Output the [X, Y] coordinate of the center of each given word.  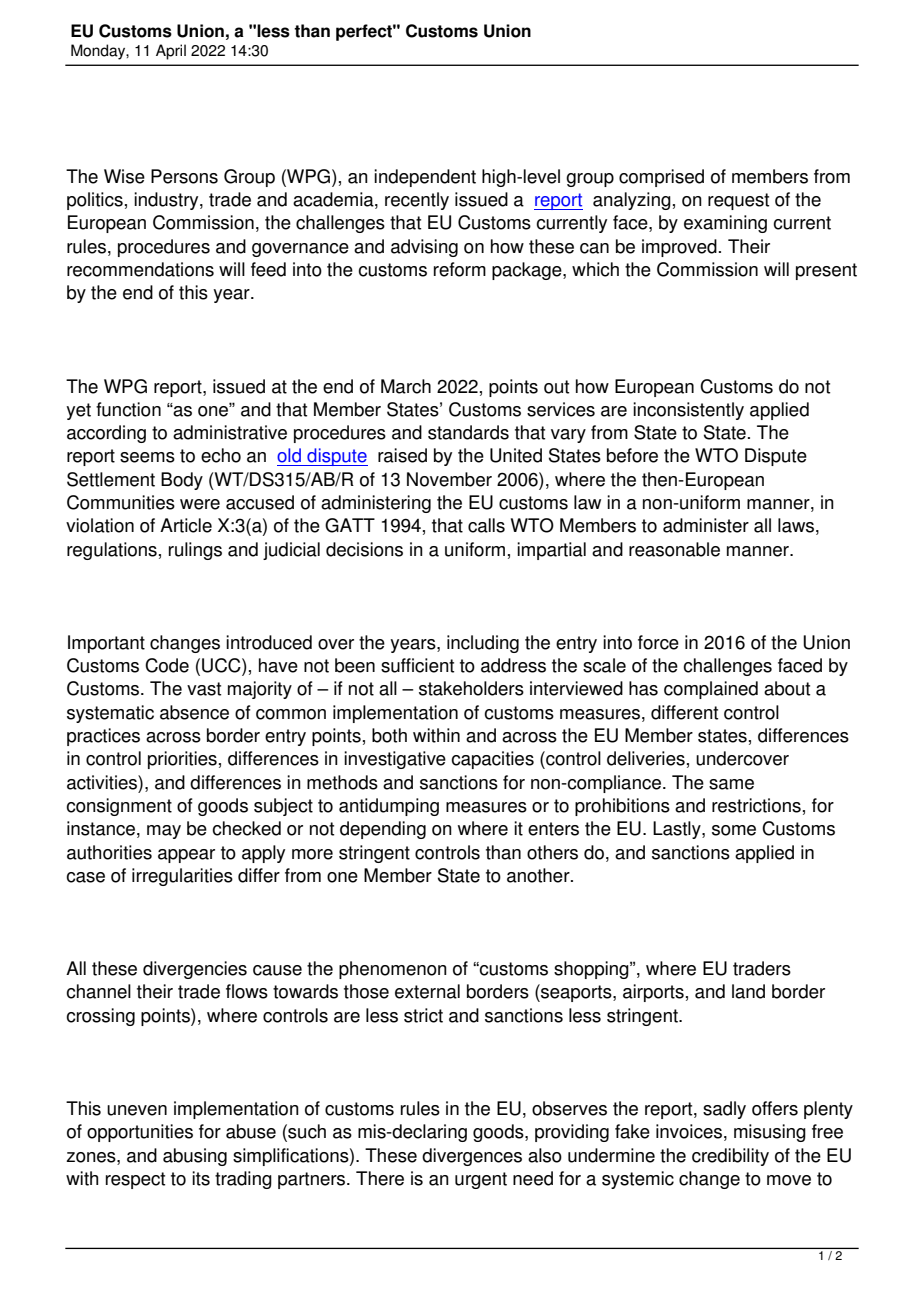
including [483, 644]
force [658, 642]
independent [425, 178]
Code [167, 665]
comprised [661, 178]
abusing [195, 1157]
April [171, 52]
